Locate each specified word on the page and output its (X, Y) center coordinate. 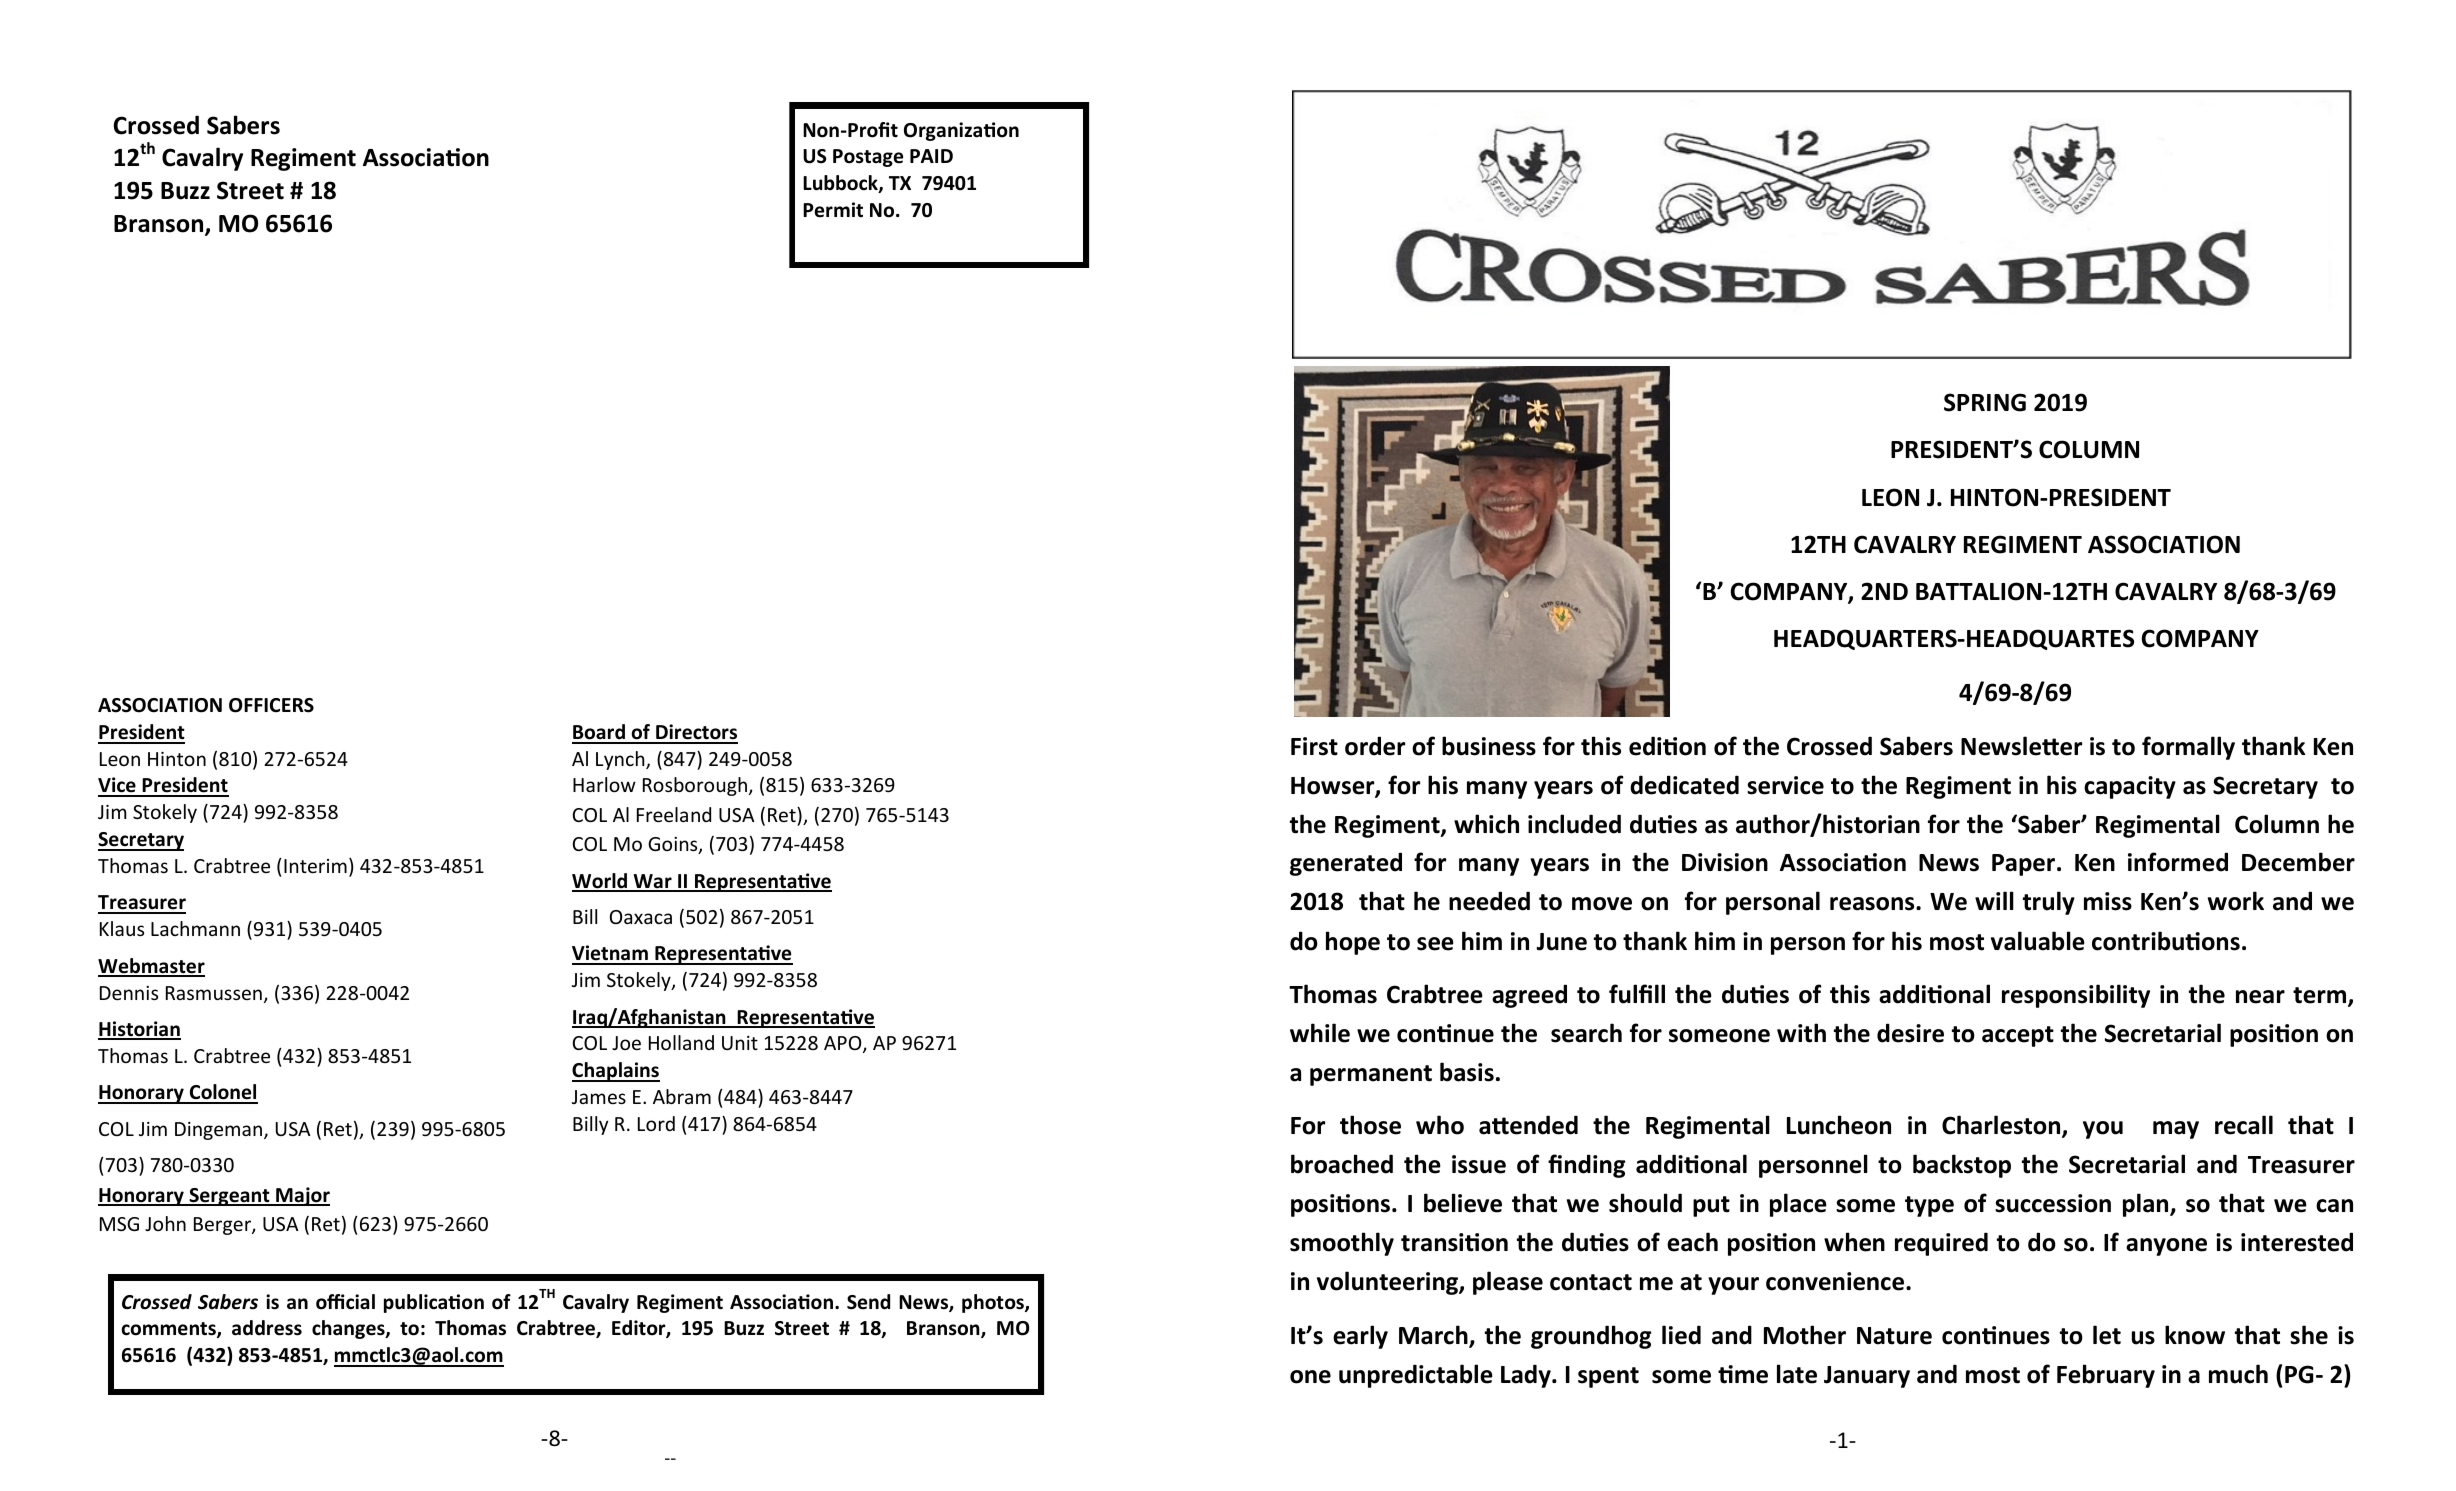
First (1314, 746)
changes (349, 1329)
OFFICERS (271, 705)
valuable (2038, 941)
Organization (961, 131)
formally (2188, 748)
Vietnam (611, 954)
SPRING (1985, 402)
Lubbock (841, 184)
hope (1353, 943)
